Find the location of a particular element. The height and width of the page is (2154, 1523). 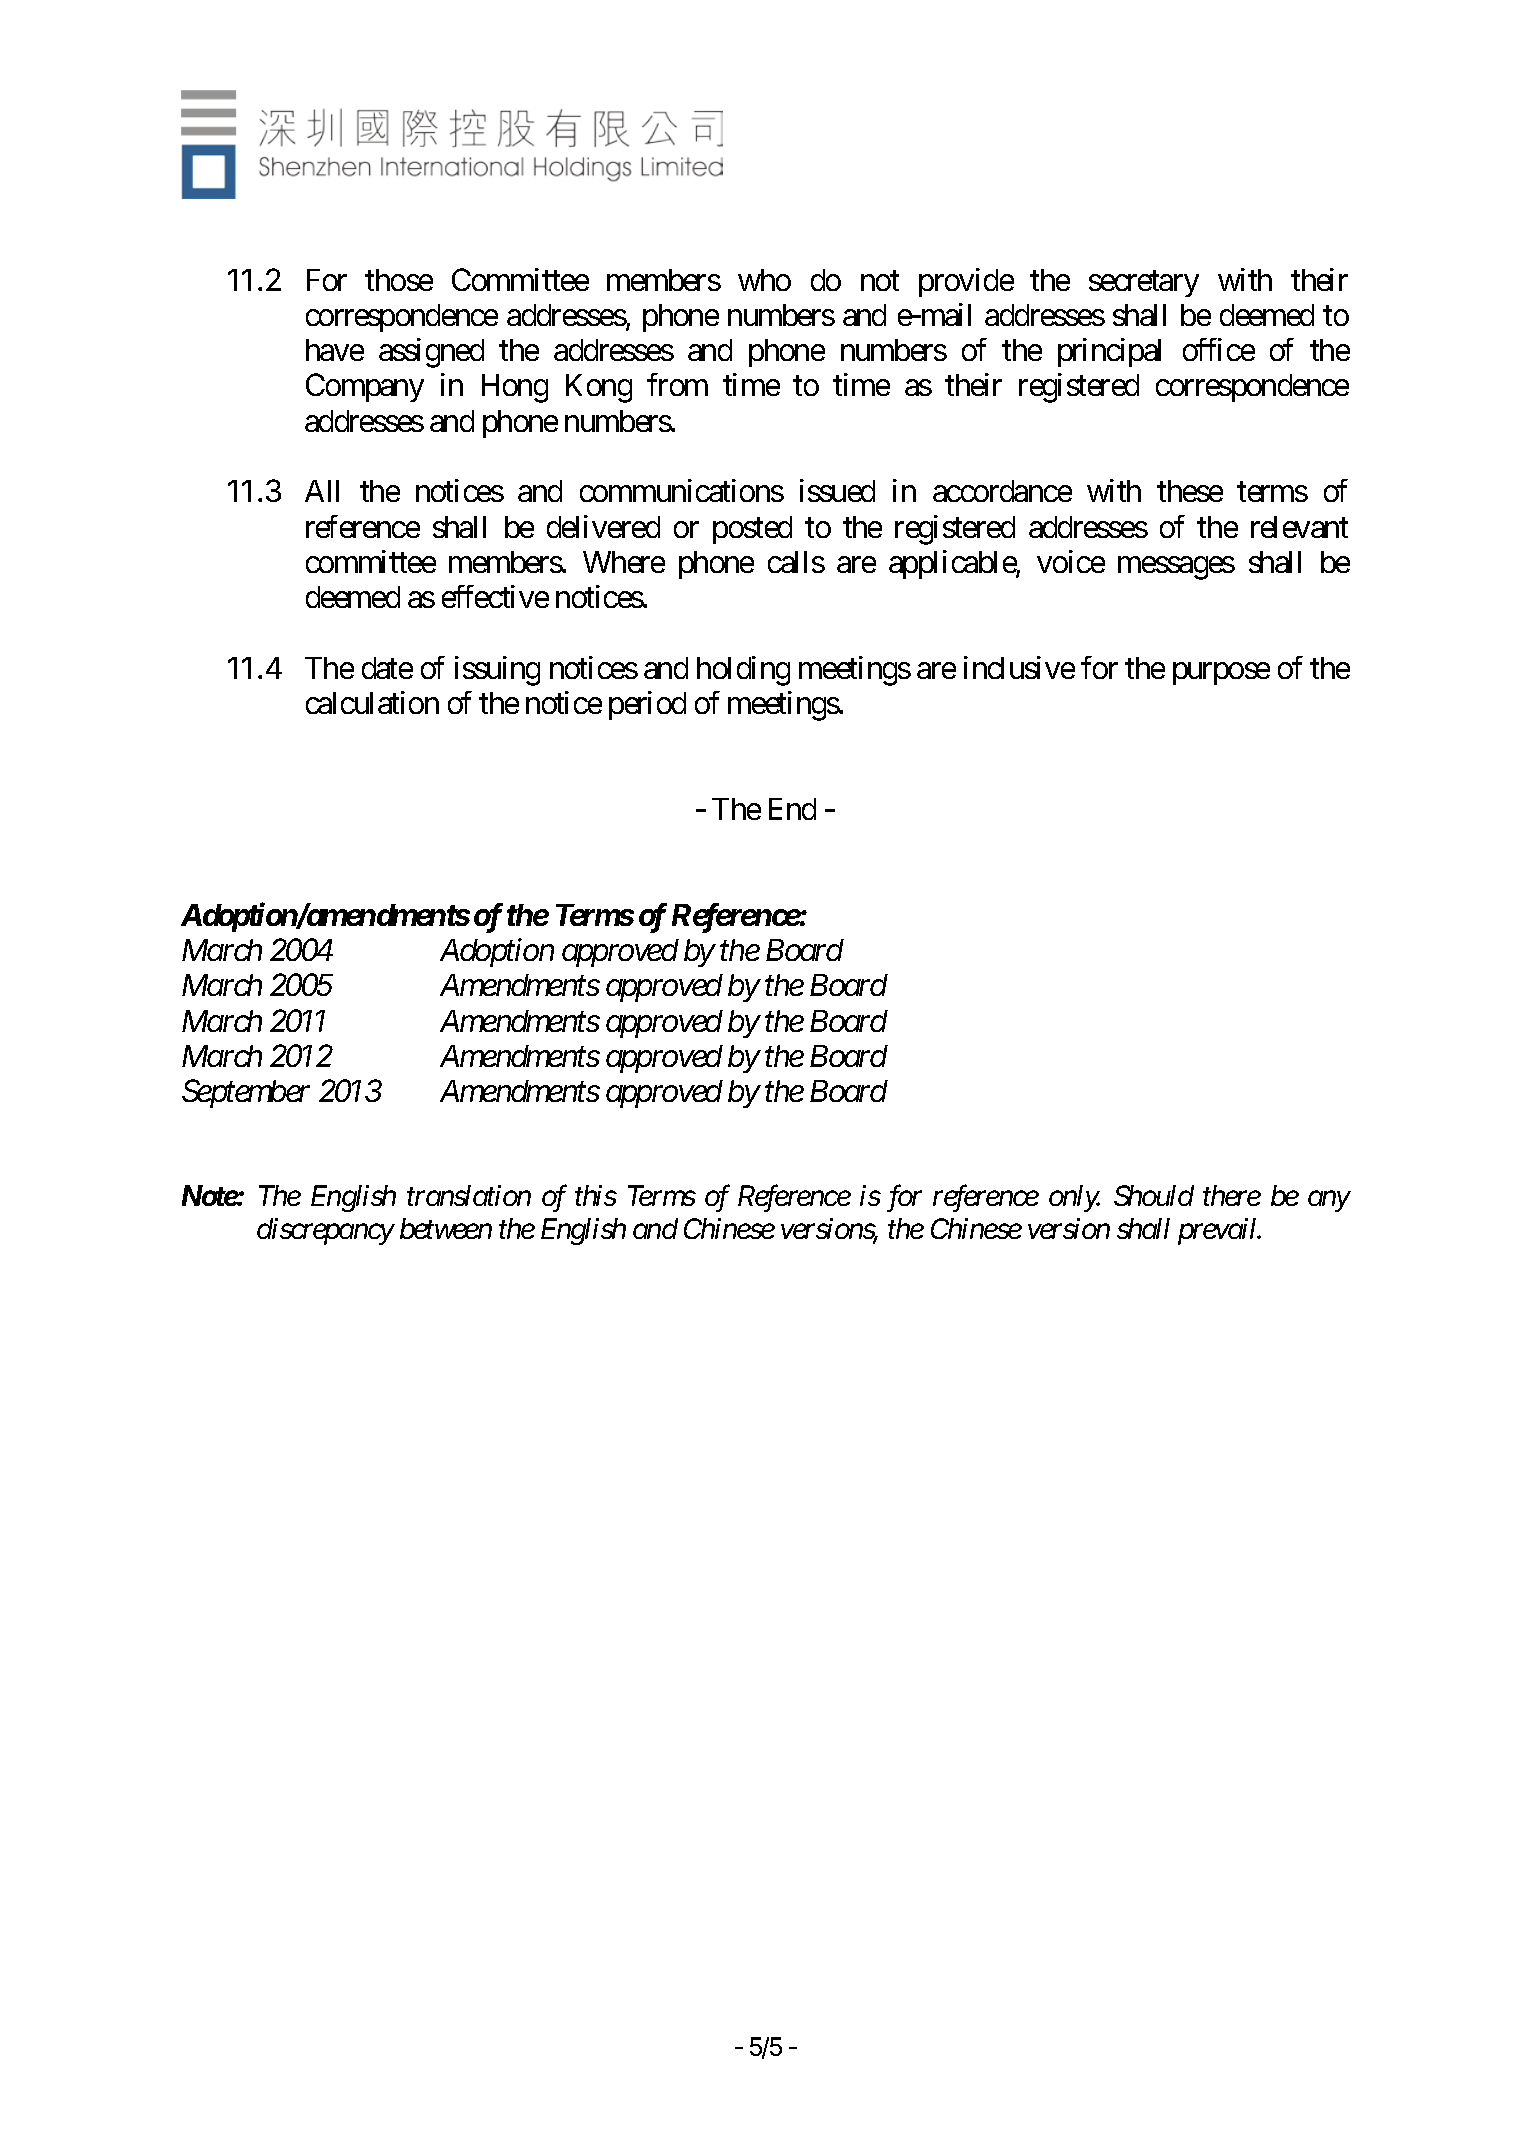

discrepancy is located at coordinates (325, 1231).
